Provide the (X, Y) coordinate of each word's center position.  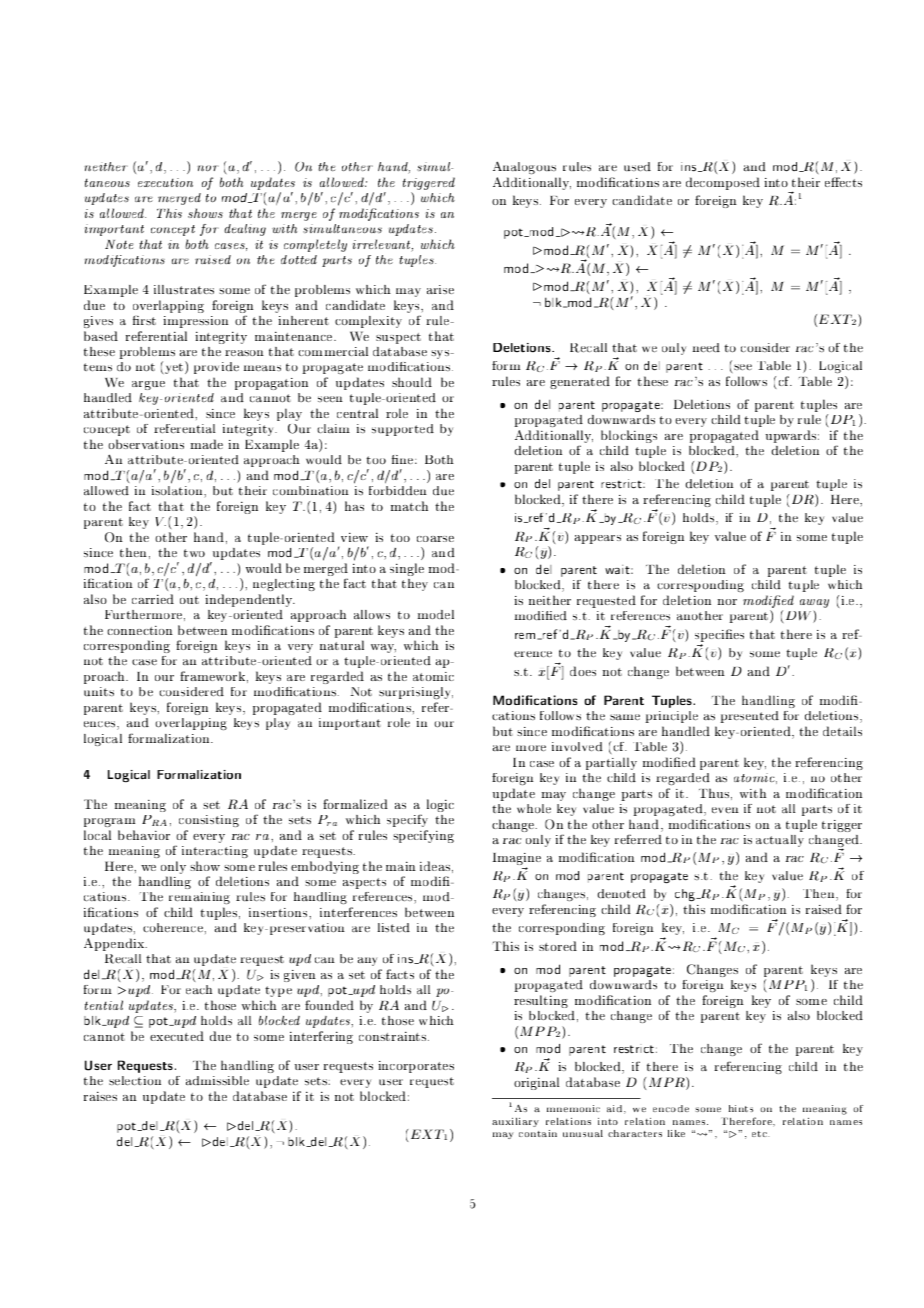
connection (140, 630)
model (435, 614)
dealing (245, 230)
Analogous (524, 167)
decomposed (723, 183)
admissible (217, 1081)
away (814, 603)
